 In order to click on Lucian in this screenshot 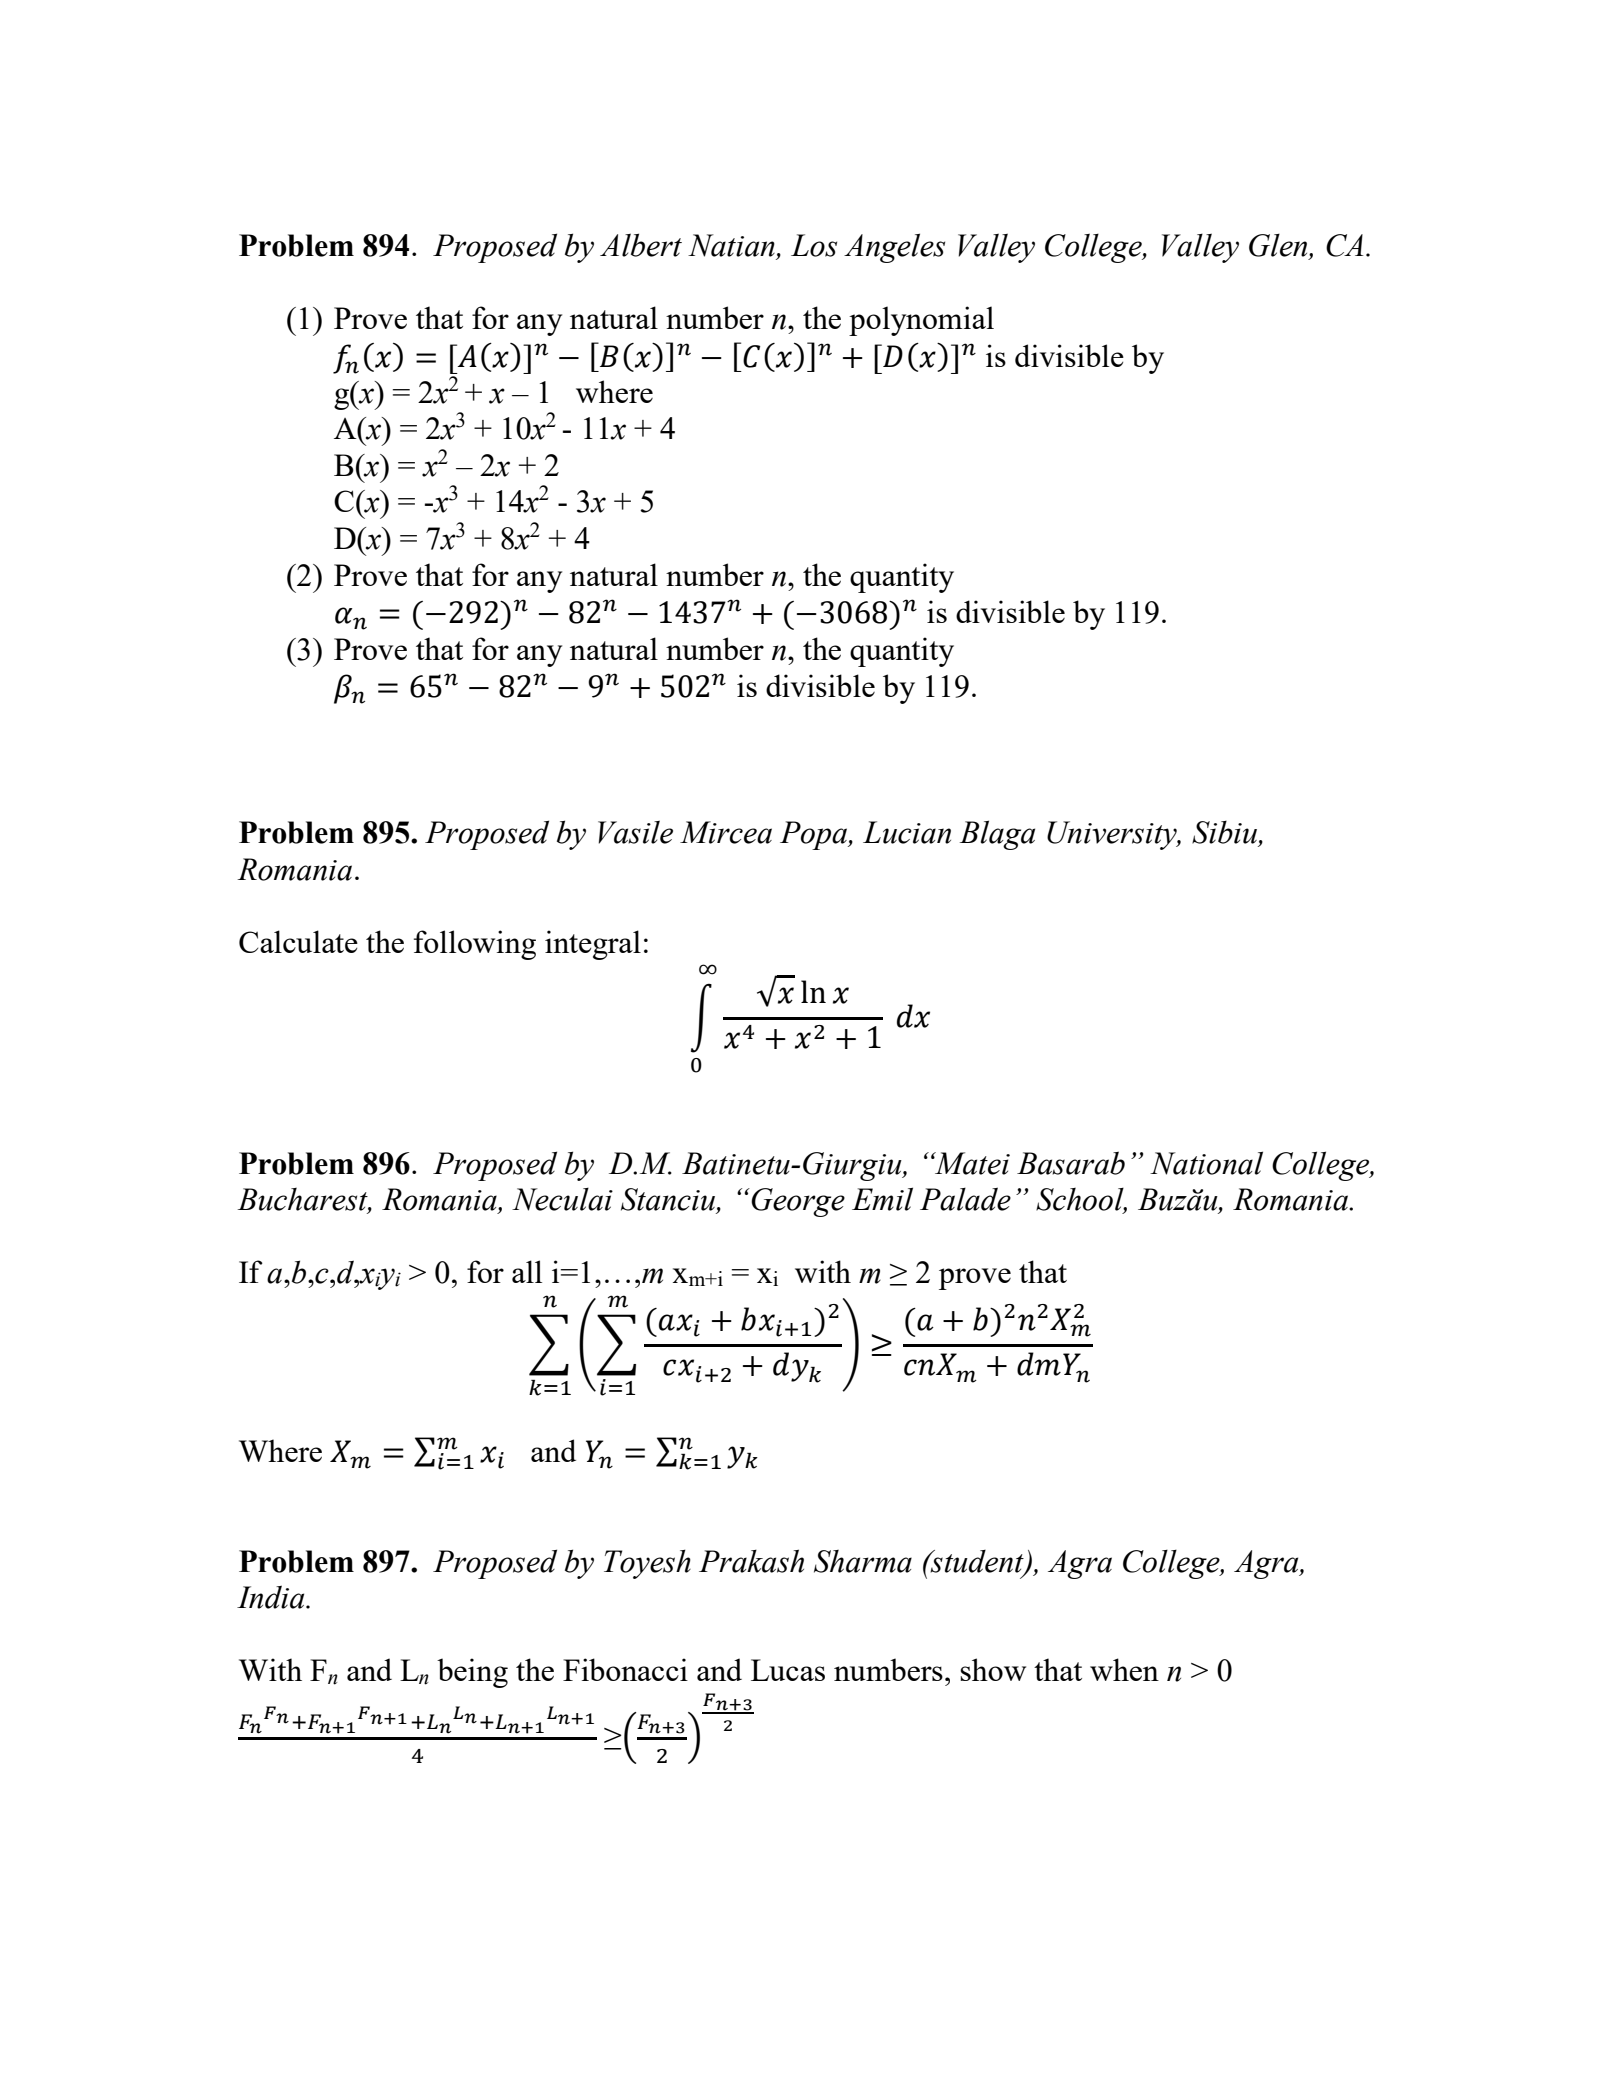, I will do `click(907, 832)`.
